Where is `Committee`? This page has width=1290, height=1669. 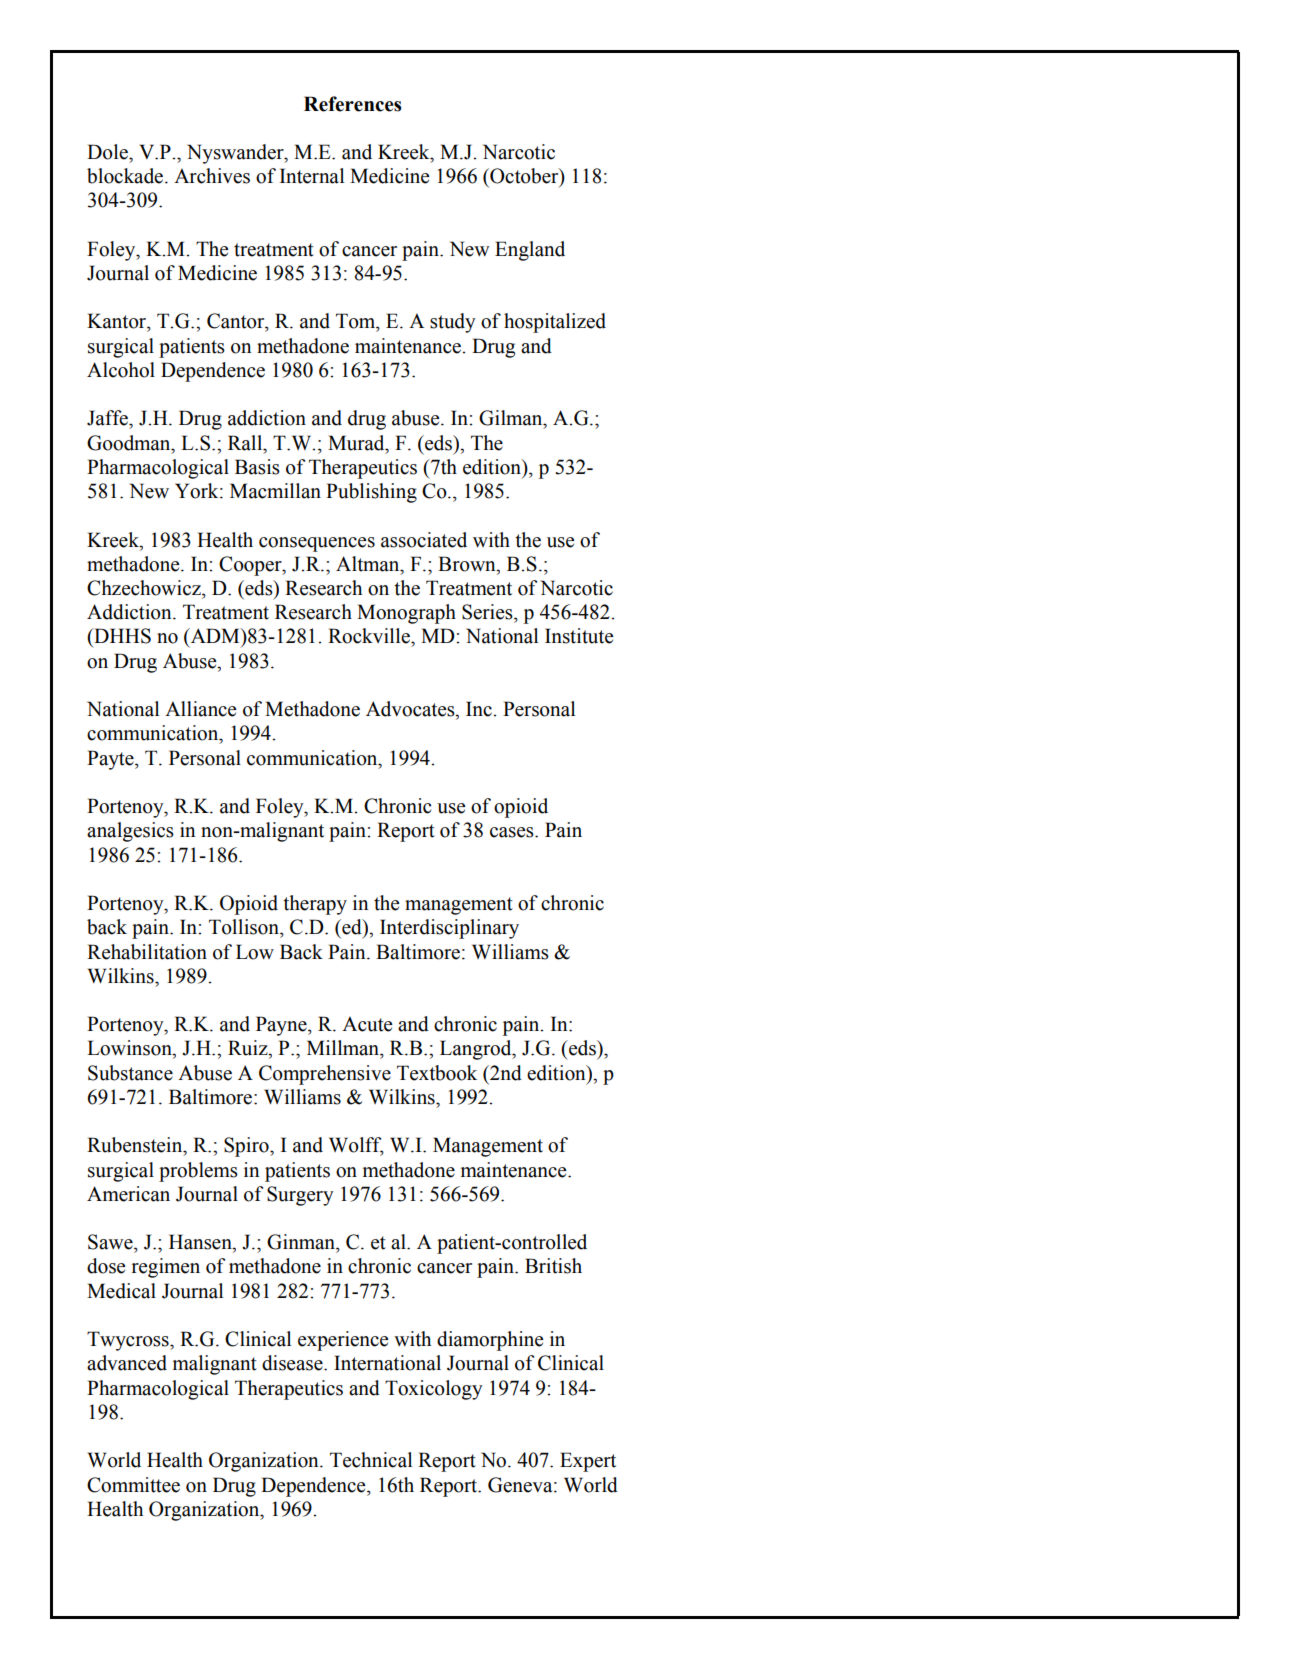 Committee is located at coordinates (133, 1485).
